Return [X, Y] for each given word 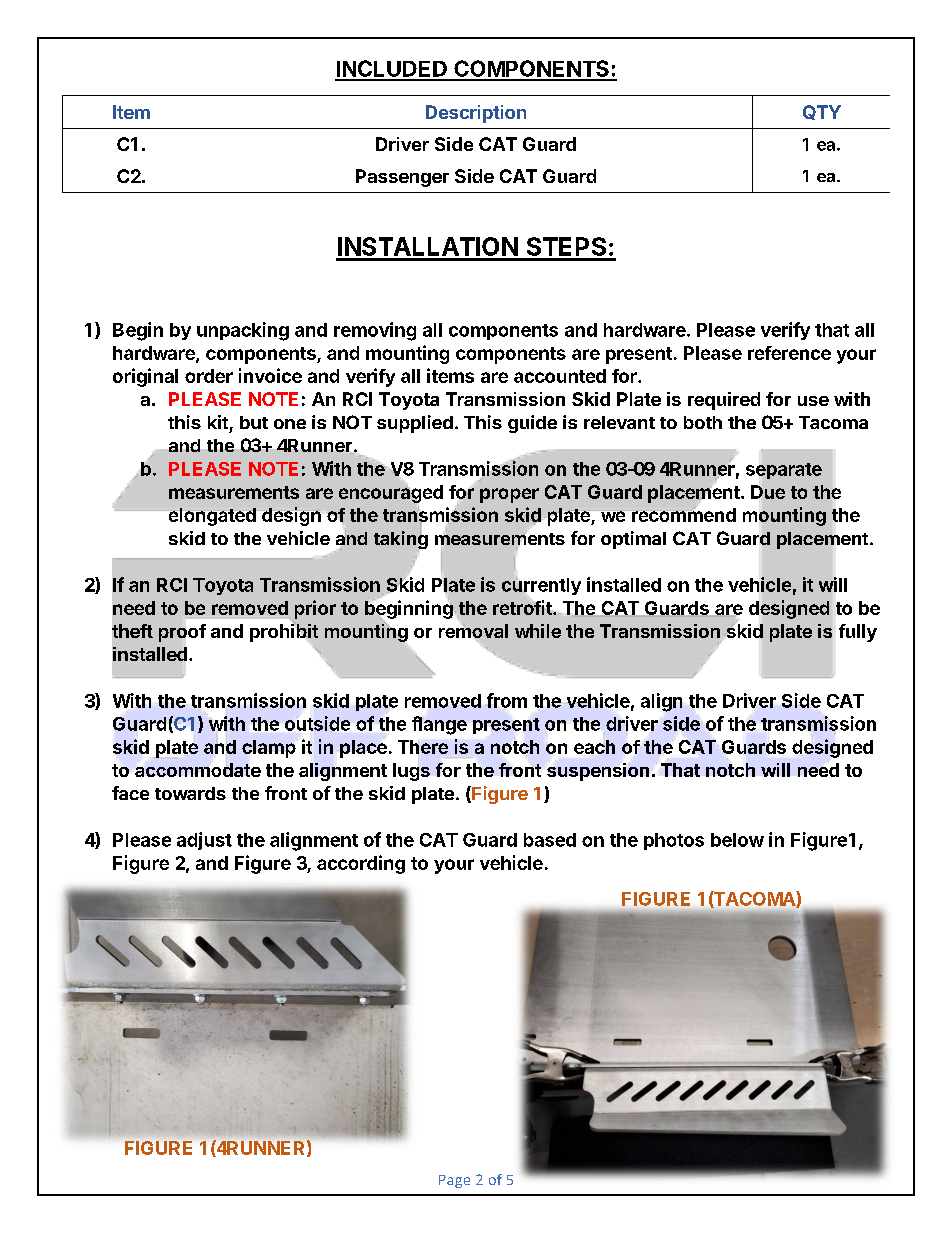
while [538, 631]
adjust [204, 841]
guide [532, 424]
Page [454, 1181]
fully [858, 633]
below [737, 840]
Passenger [402, 178]
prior [315, 609]
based [550, 840]
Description [476, 114]
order [209, 376]
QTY [822, 112]
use [813, 401]
